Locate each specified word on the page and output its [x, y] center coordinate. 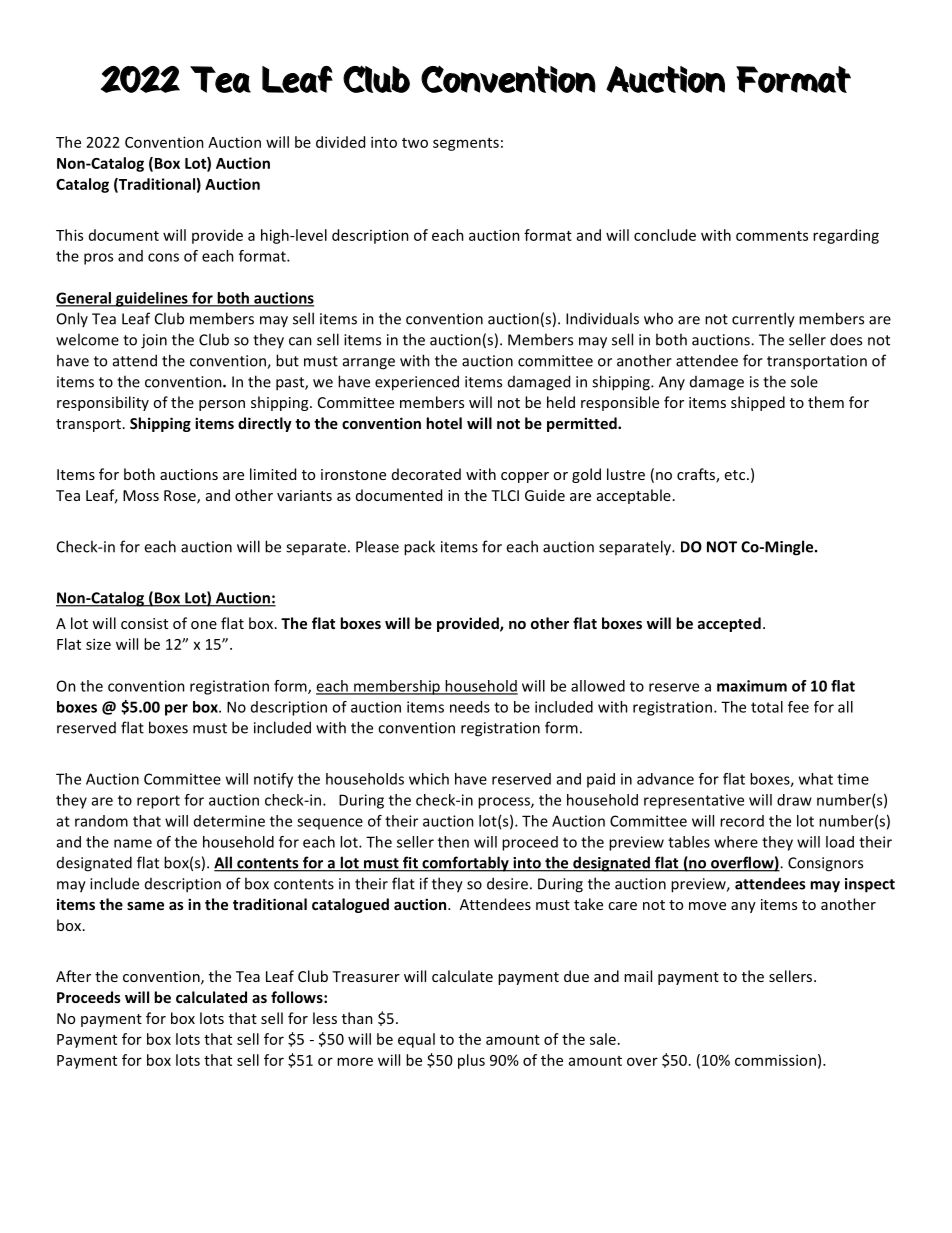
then [453, 842]
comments [772, 236]
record [742, 821]
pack [419, 548]
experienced [417, 383]
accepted [729, 624]
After [73, 976]
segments [466, 144]
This [69, 235]
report [158, 802]
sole [804, 381]
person [222, 405]
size [98, 644]
